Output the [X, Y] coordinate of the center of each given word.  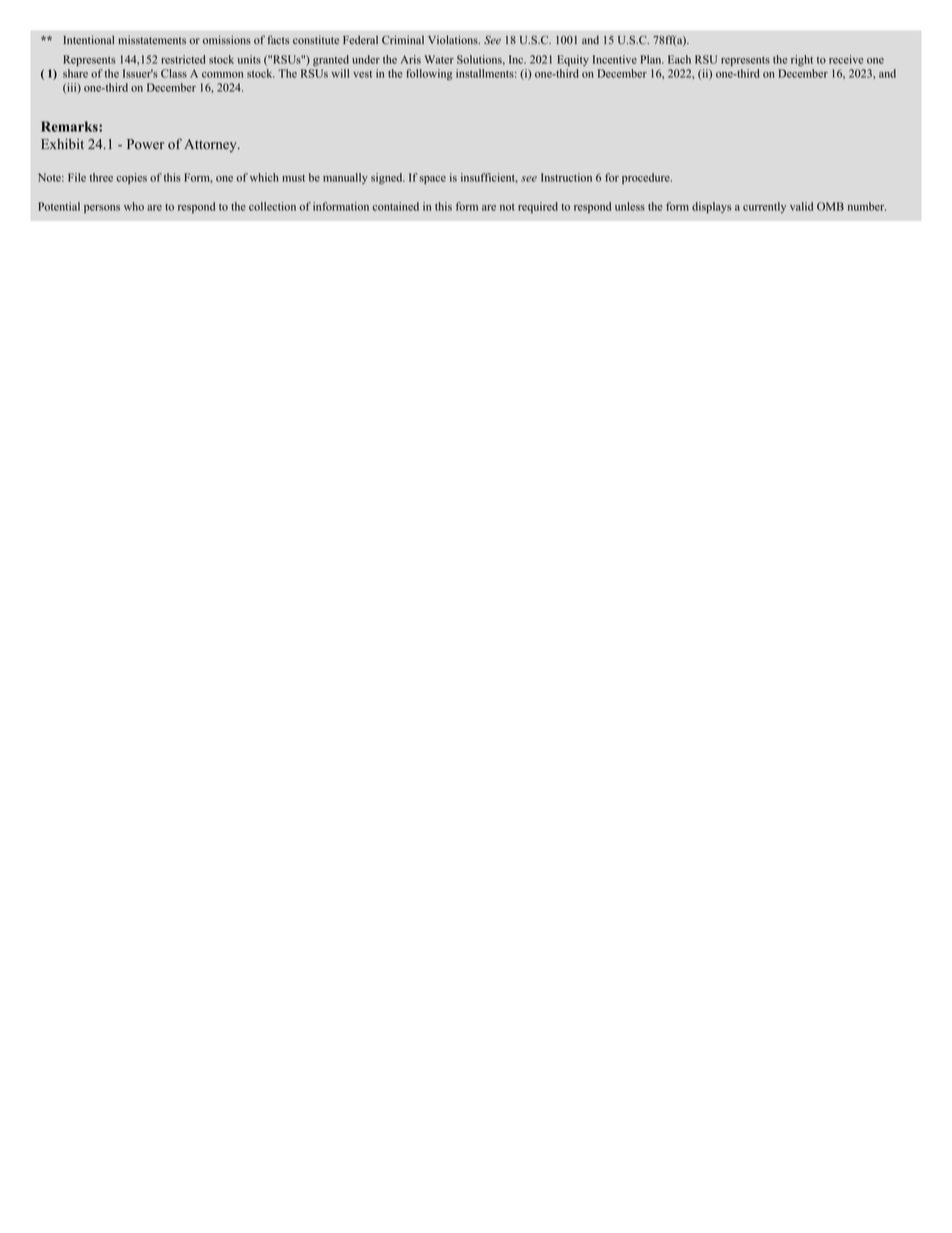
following [429, 74]
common [222, 75]
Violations [454, 40]
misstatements [152, 39]
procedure [647, 178]
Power [145, 144]
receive [846, 59]
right [802, 60]
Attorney [211, 145]
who [134, 206]
